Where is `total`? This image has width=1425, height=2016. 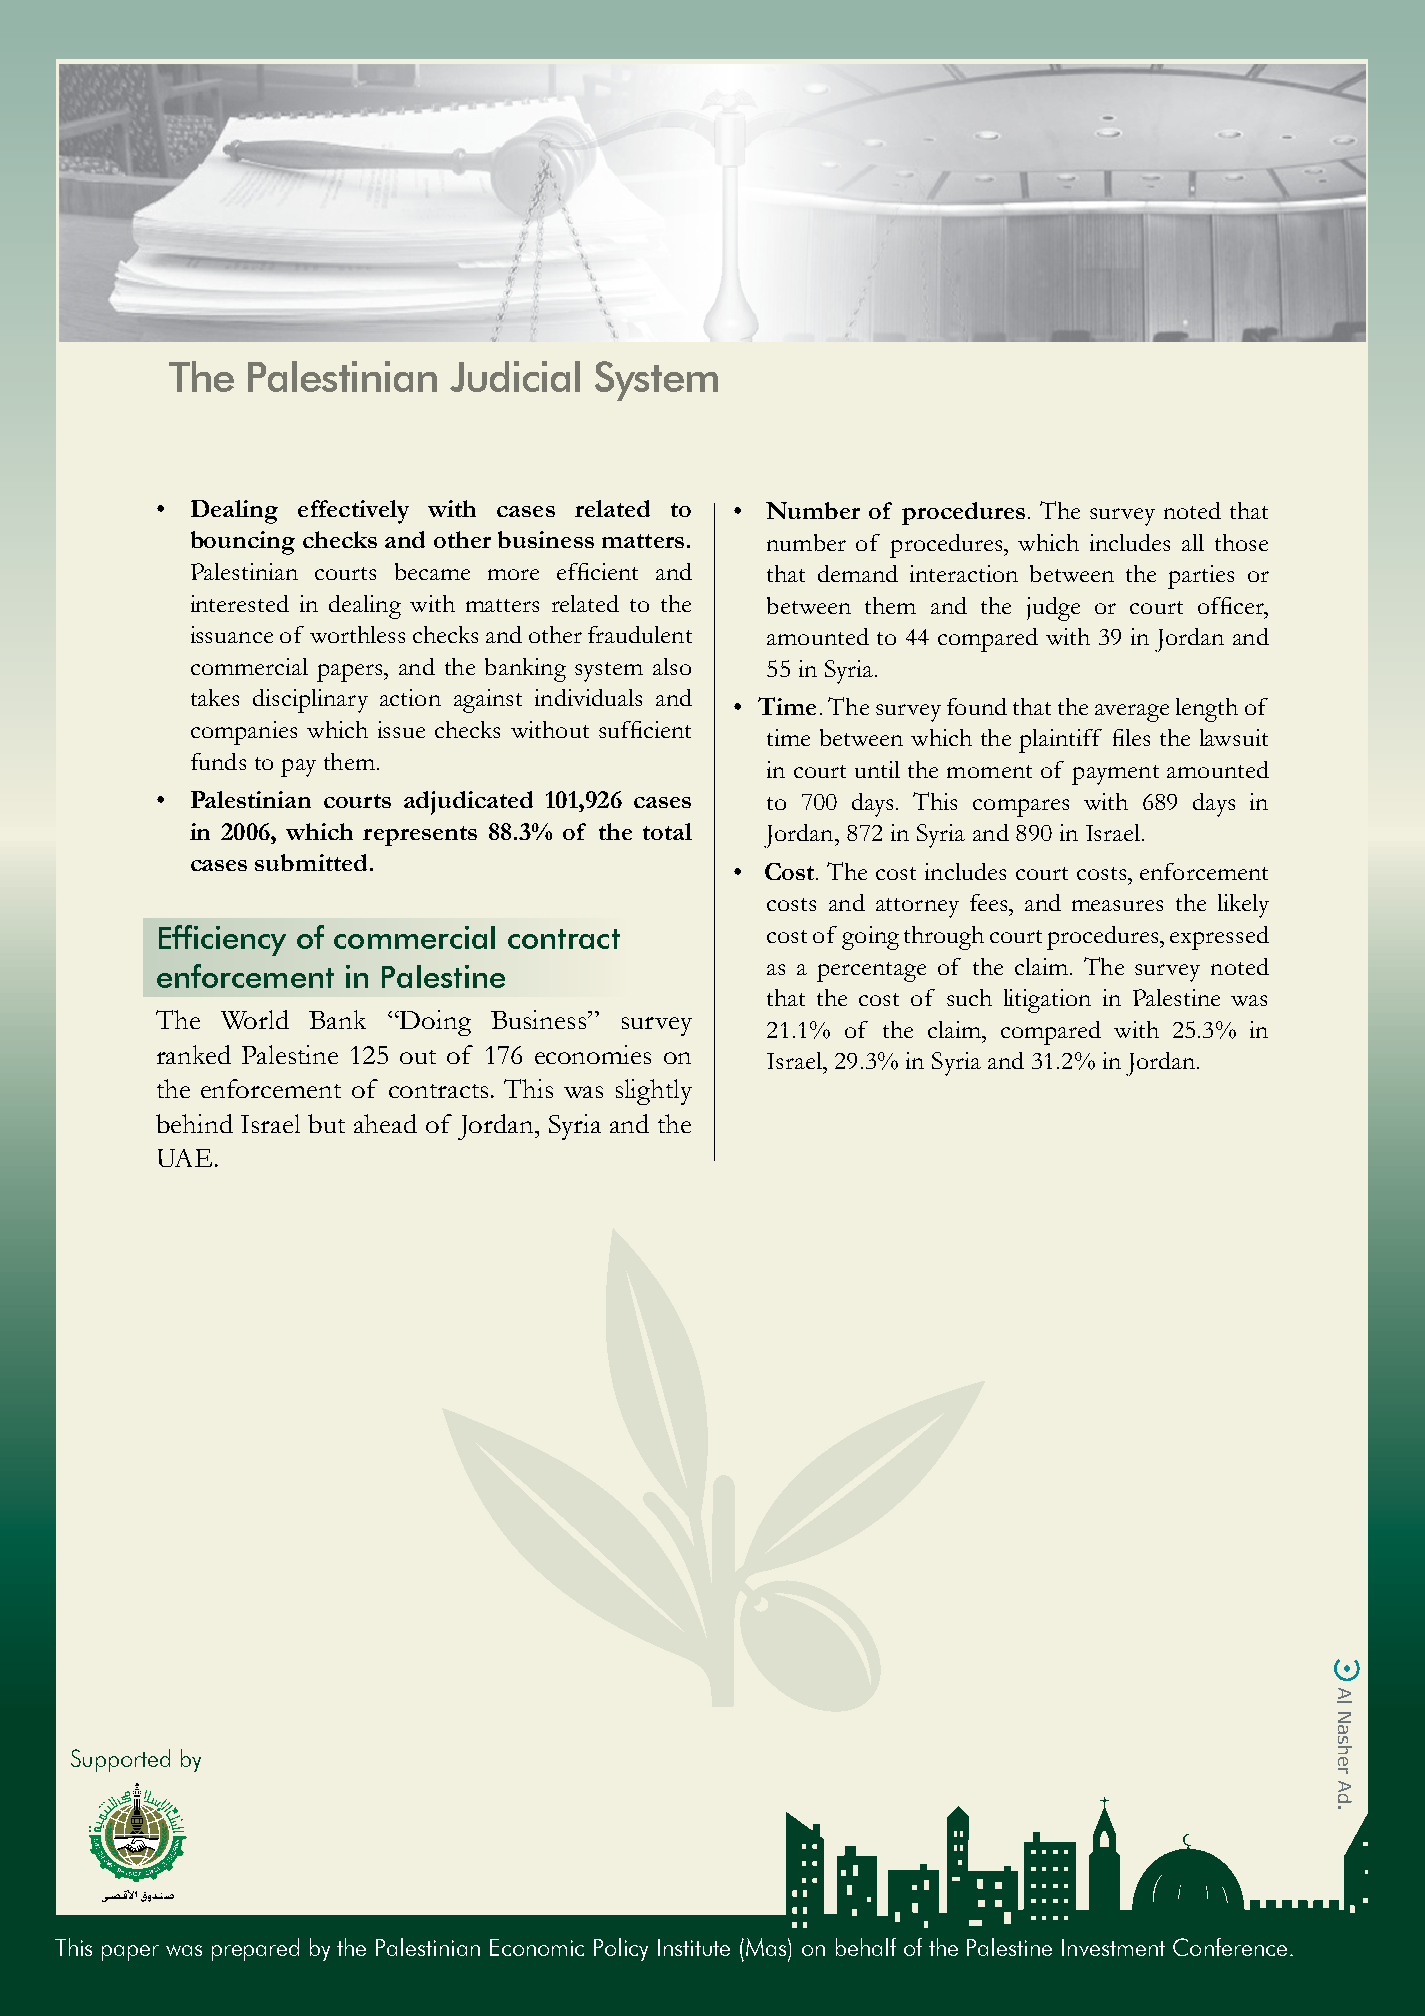 total is located at coordinates (667, 831).
